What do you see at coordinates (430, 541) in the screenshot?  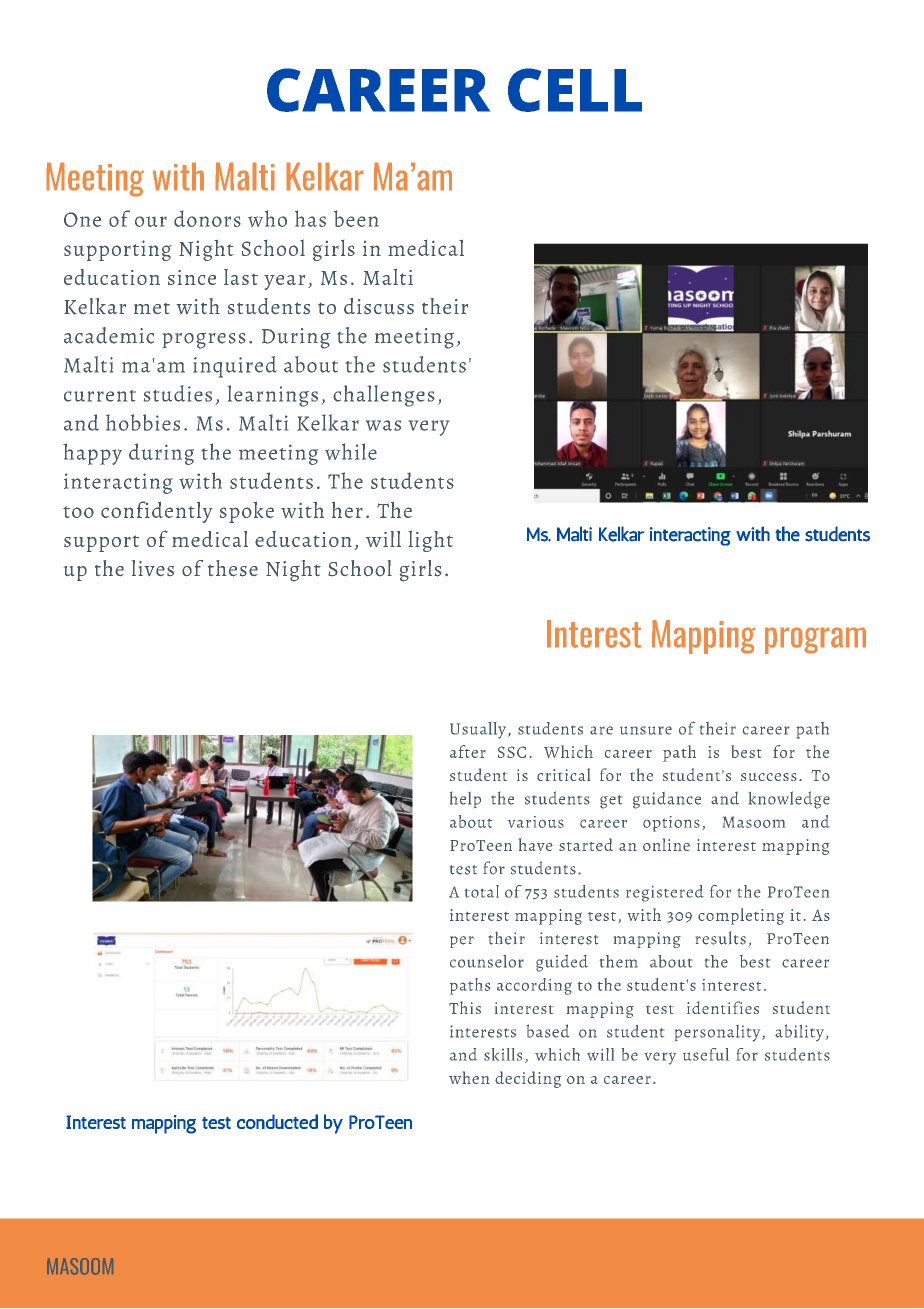 I see `light` at bounding box center [430, 541].
